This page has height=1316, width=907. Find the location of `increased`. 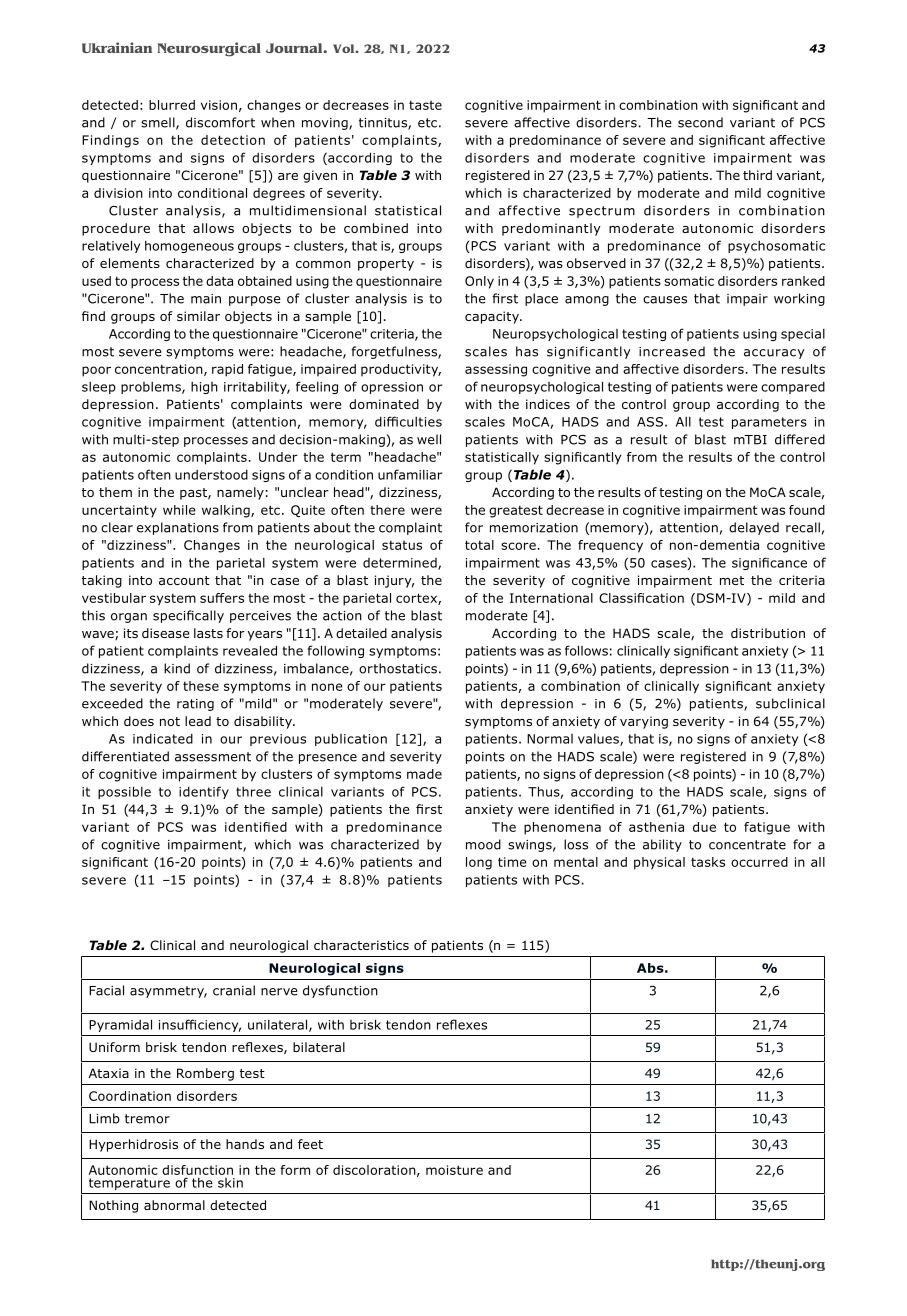

increased is located at coordinates (672, 351).
